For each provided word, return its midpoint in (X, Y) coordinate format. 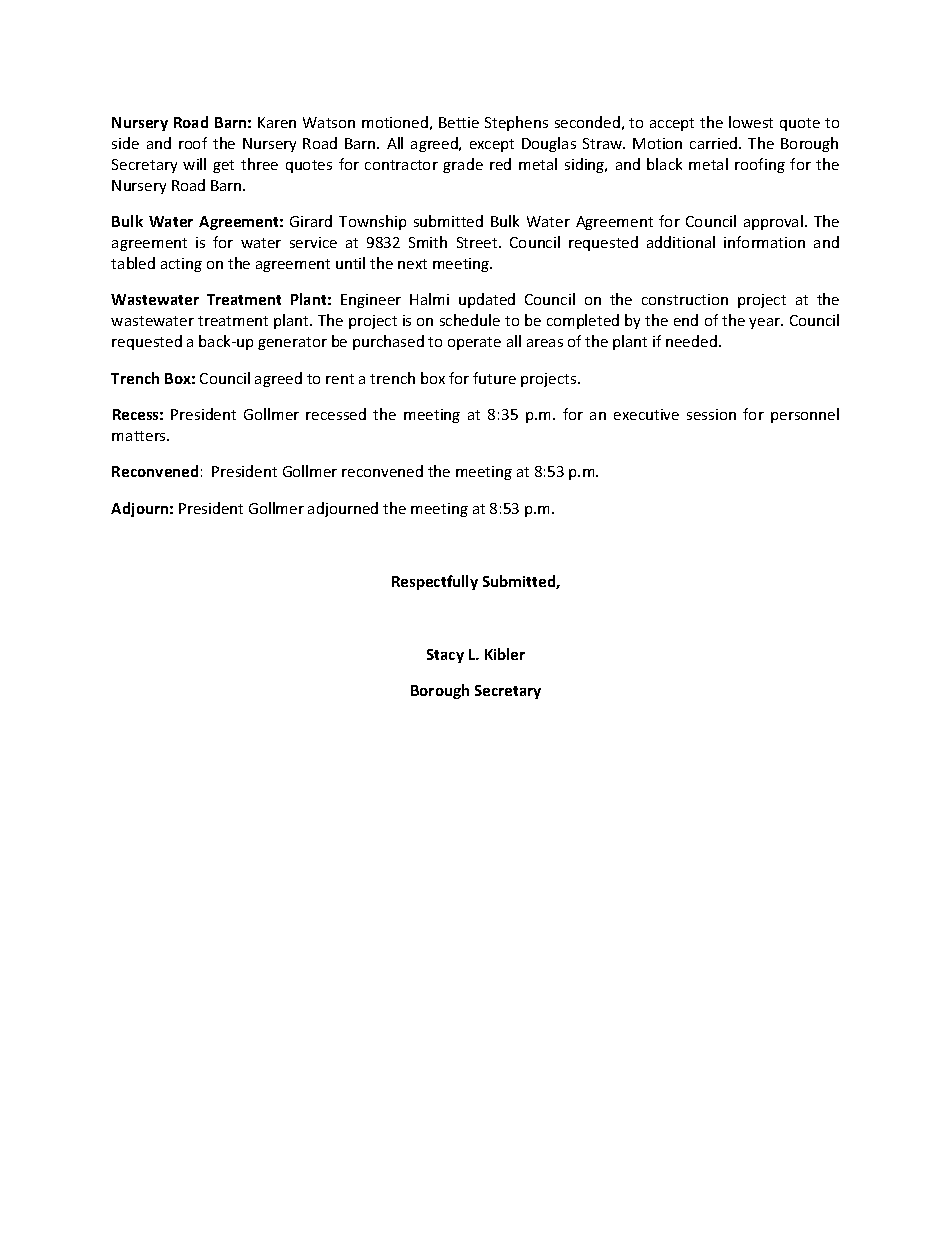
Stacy (445, 656)
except (492, 145)
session (711, 414)
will (194, 164)
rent (340, 379)
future (494, 378)
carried (715, 143)
